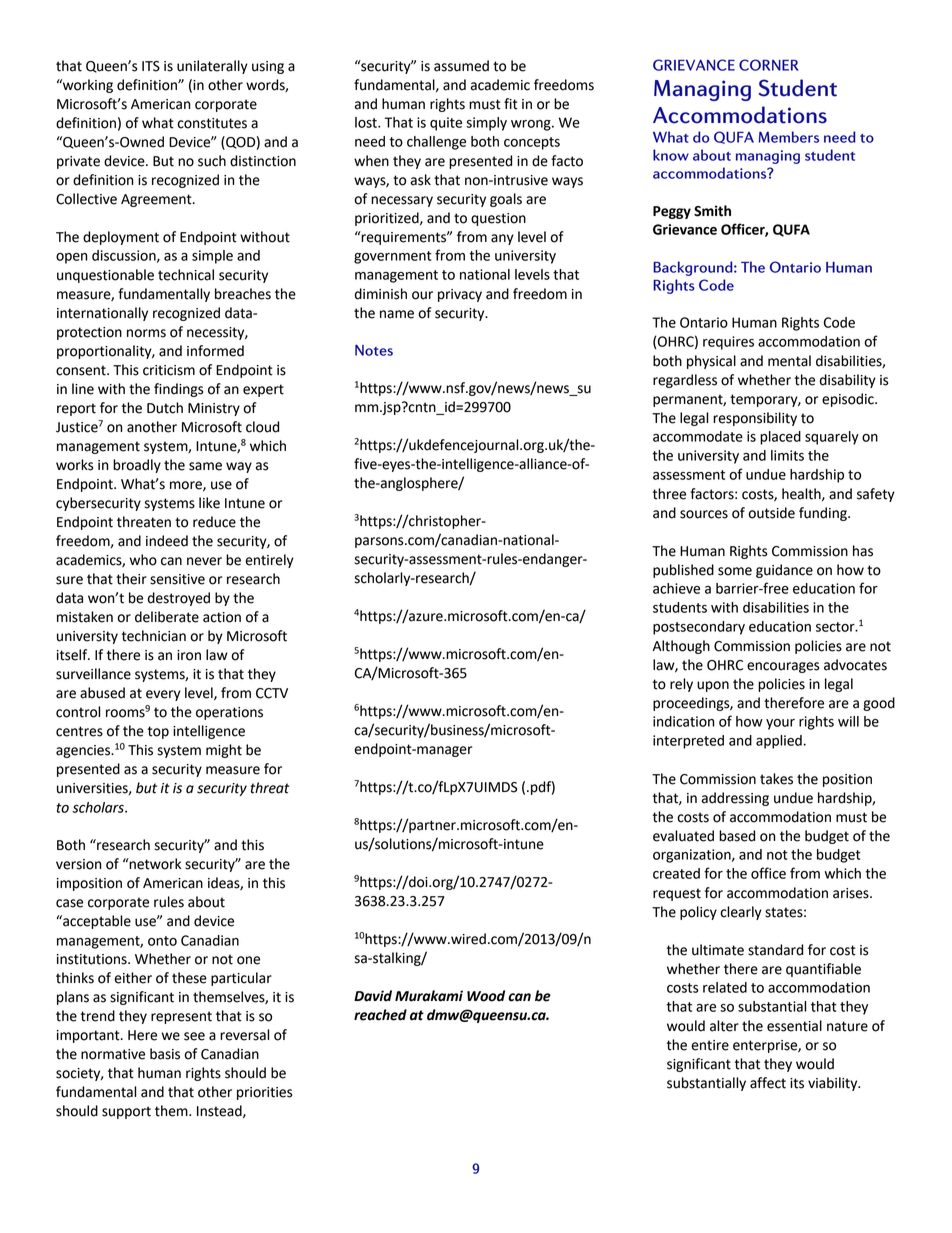 This image has height=1233, width=952. What do you see at coordinates (374, 350) in the image?
I see `Notes` at bounding box center [374, 350].
